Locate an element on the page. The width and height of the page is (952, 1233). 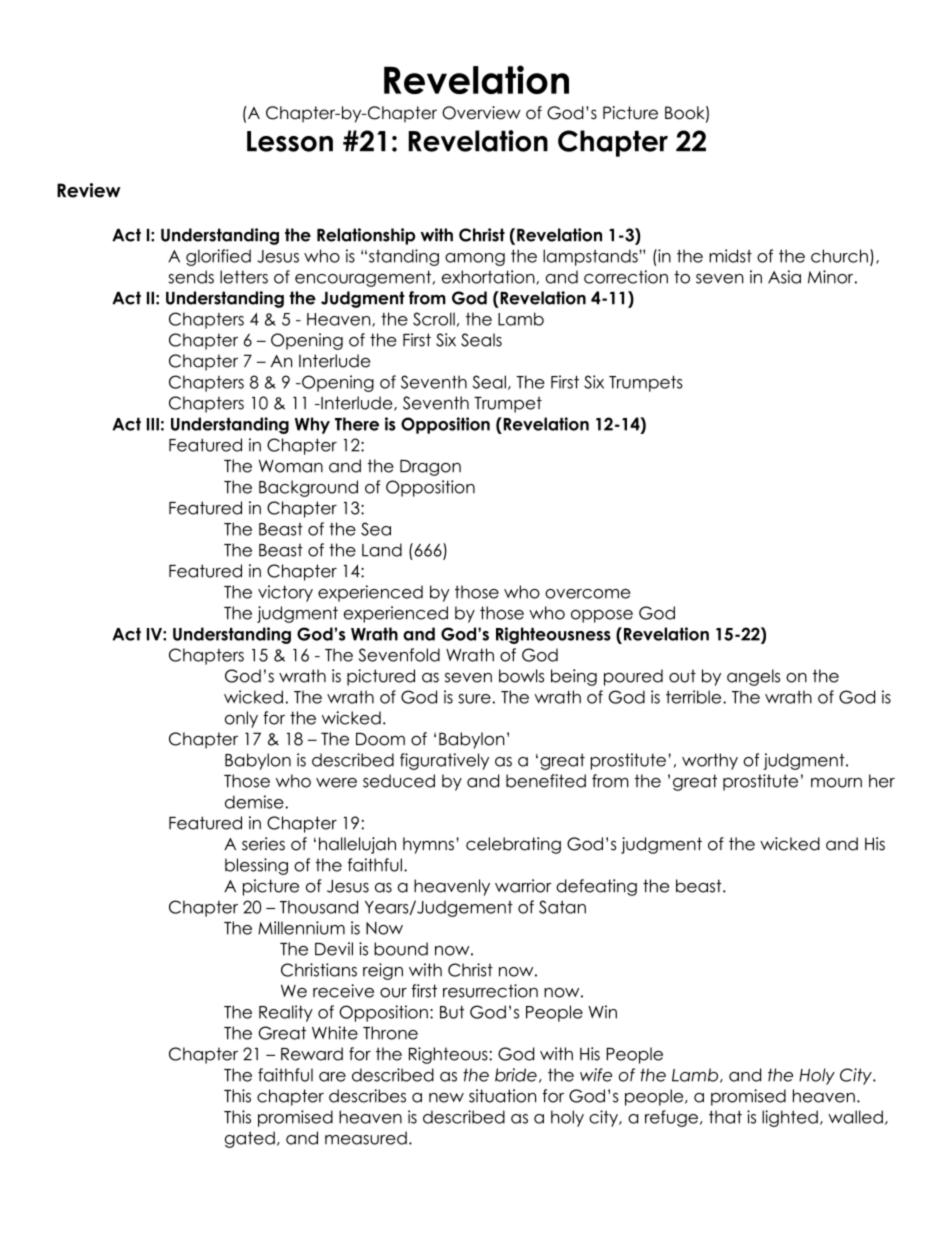
There is located at coordinates (357, 424).
